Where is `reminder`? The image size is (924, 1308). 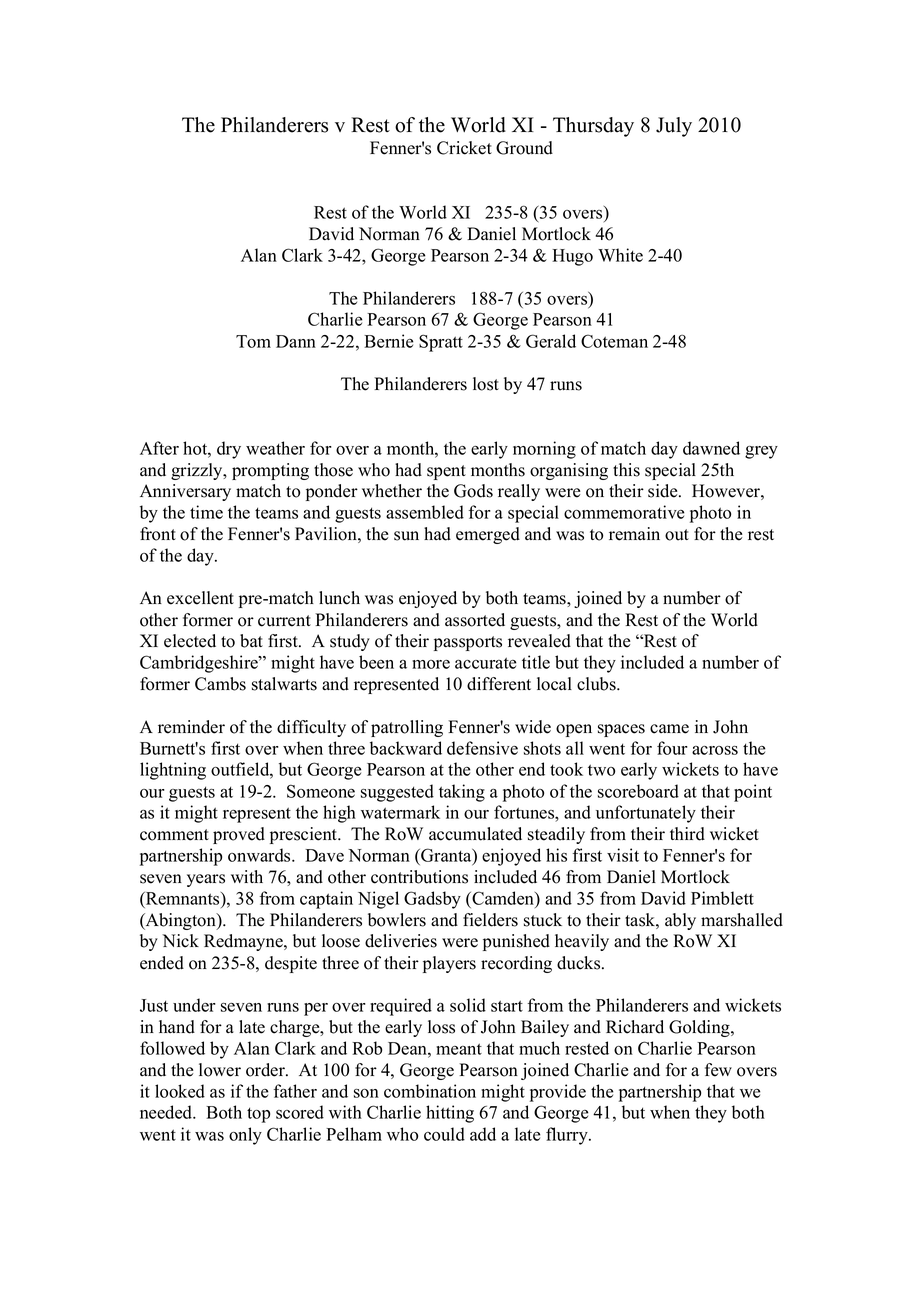 reminder is located at coordinates (191, 727).
